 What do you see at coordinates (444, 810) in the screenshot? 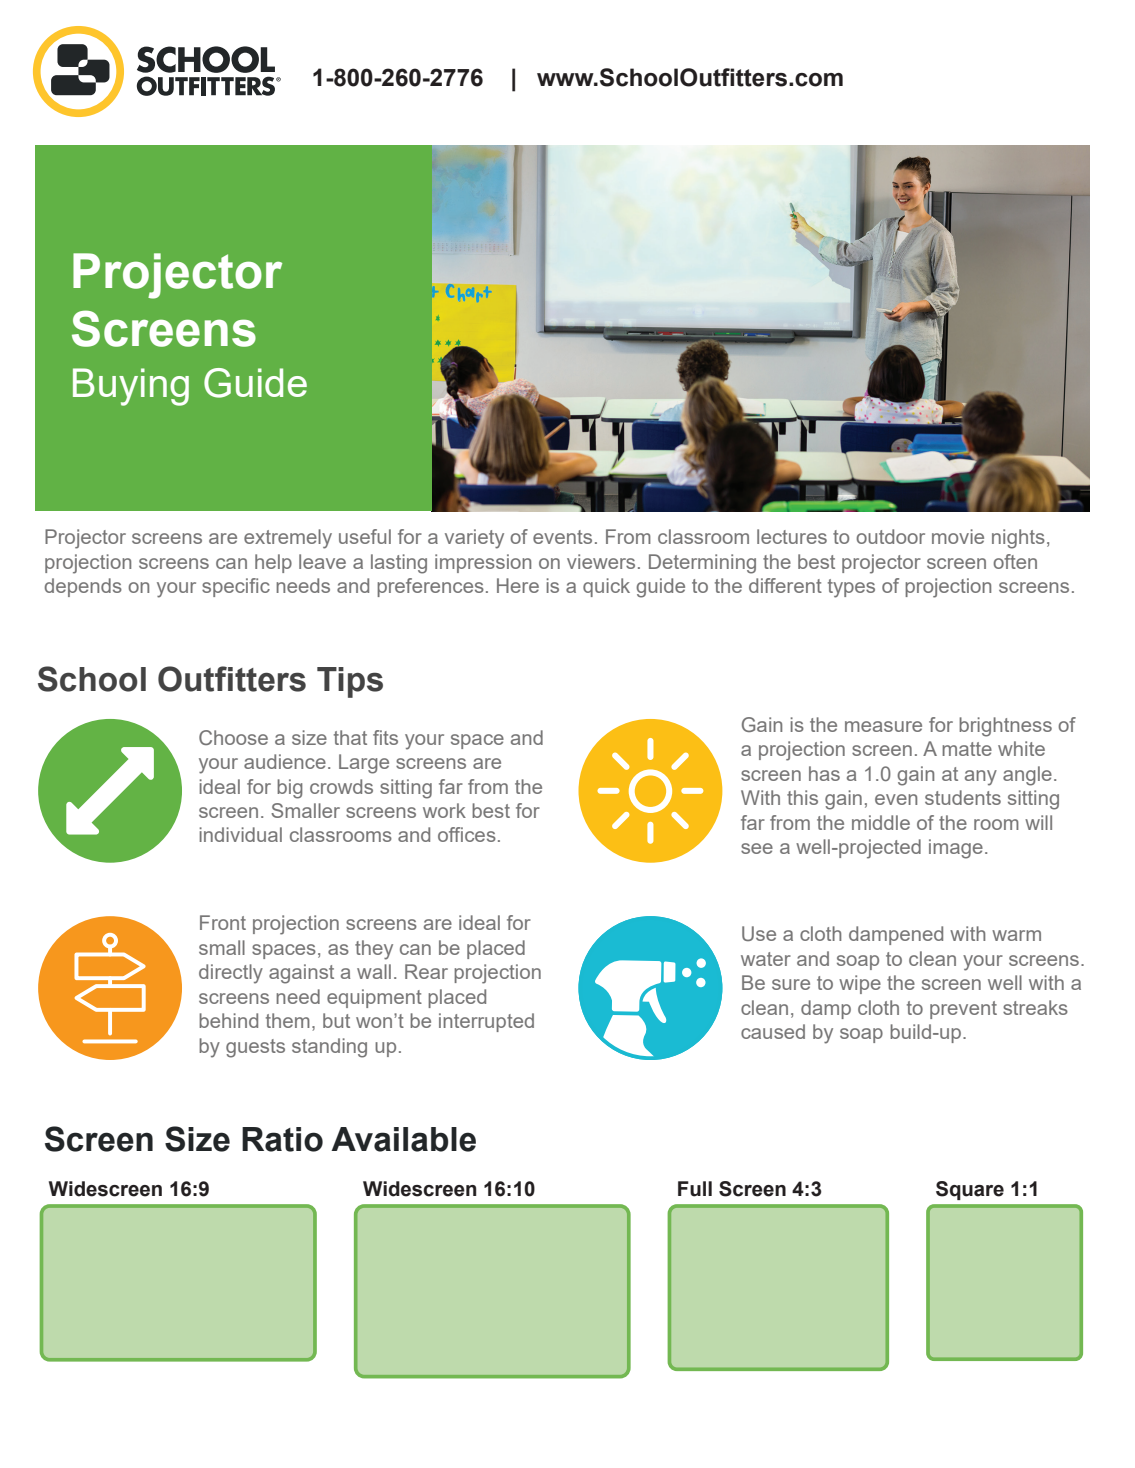
I see `work` at bounding box center [444, 810].
